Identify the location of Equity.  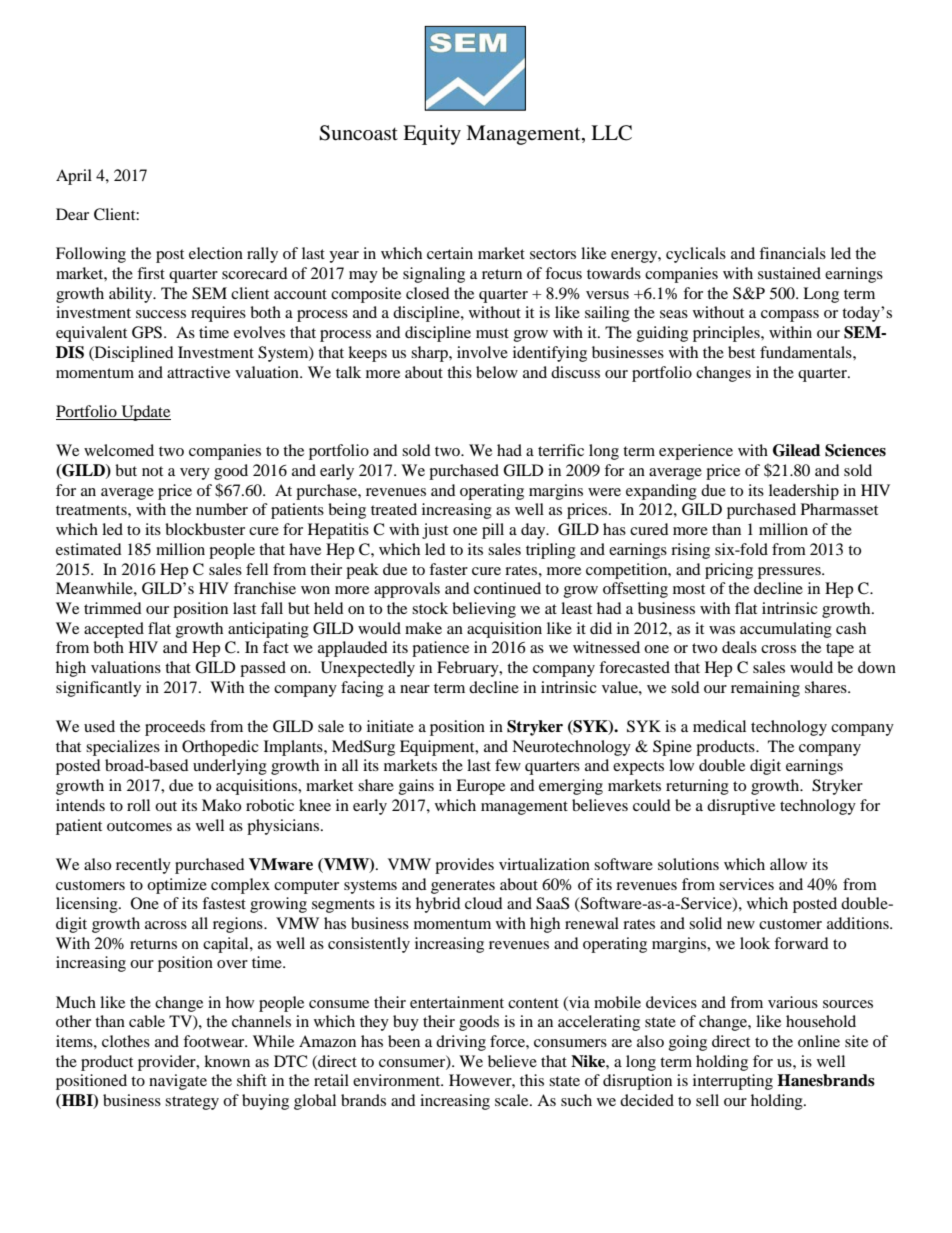
(432, 135).
